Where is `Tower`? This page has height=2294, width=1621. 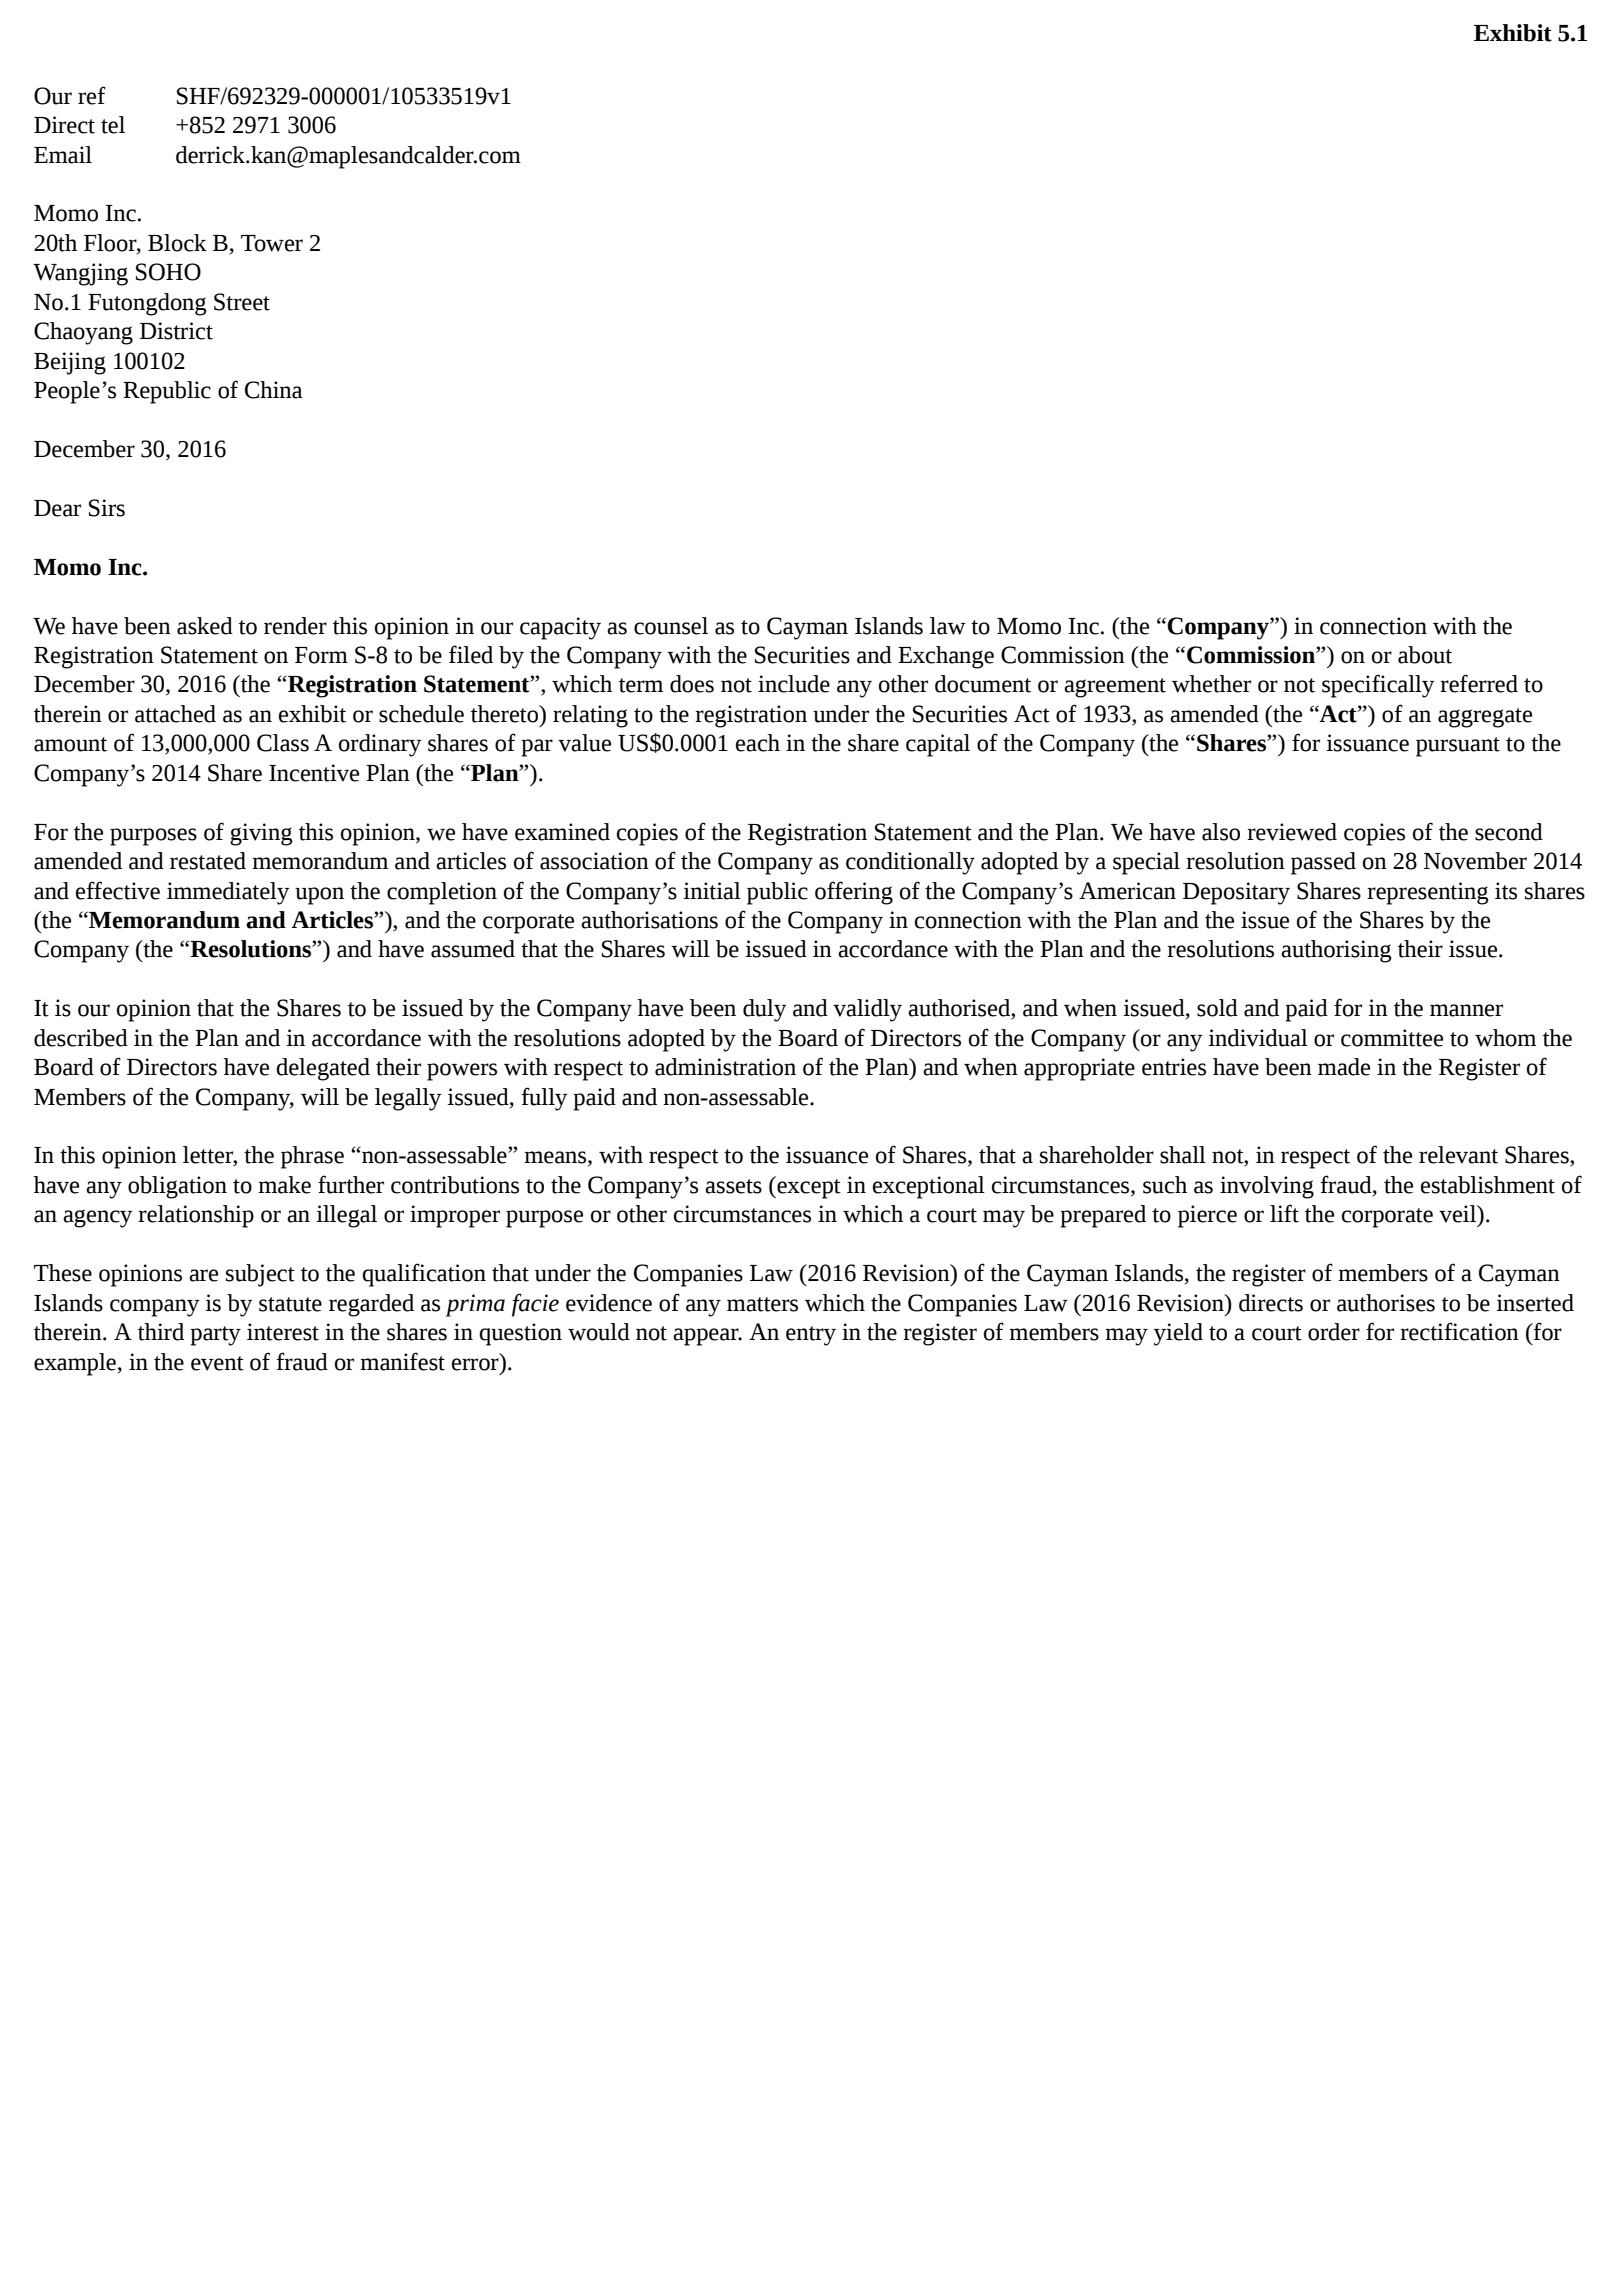
Tower is located at coordinates (272, 243).
